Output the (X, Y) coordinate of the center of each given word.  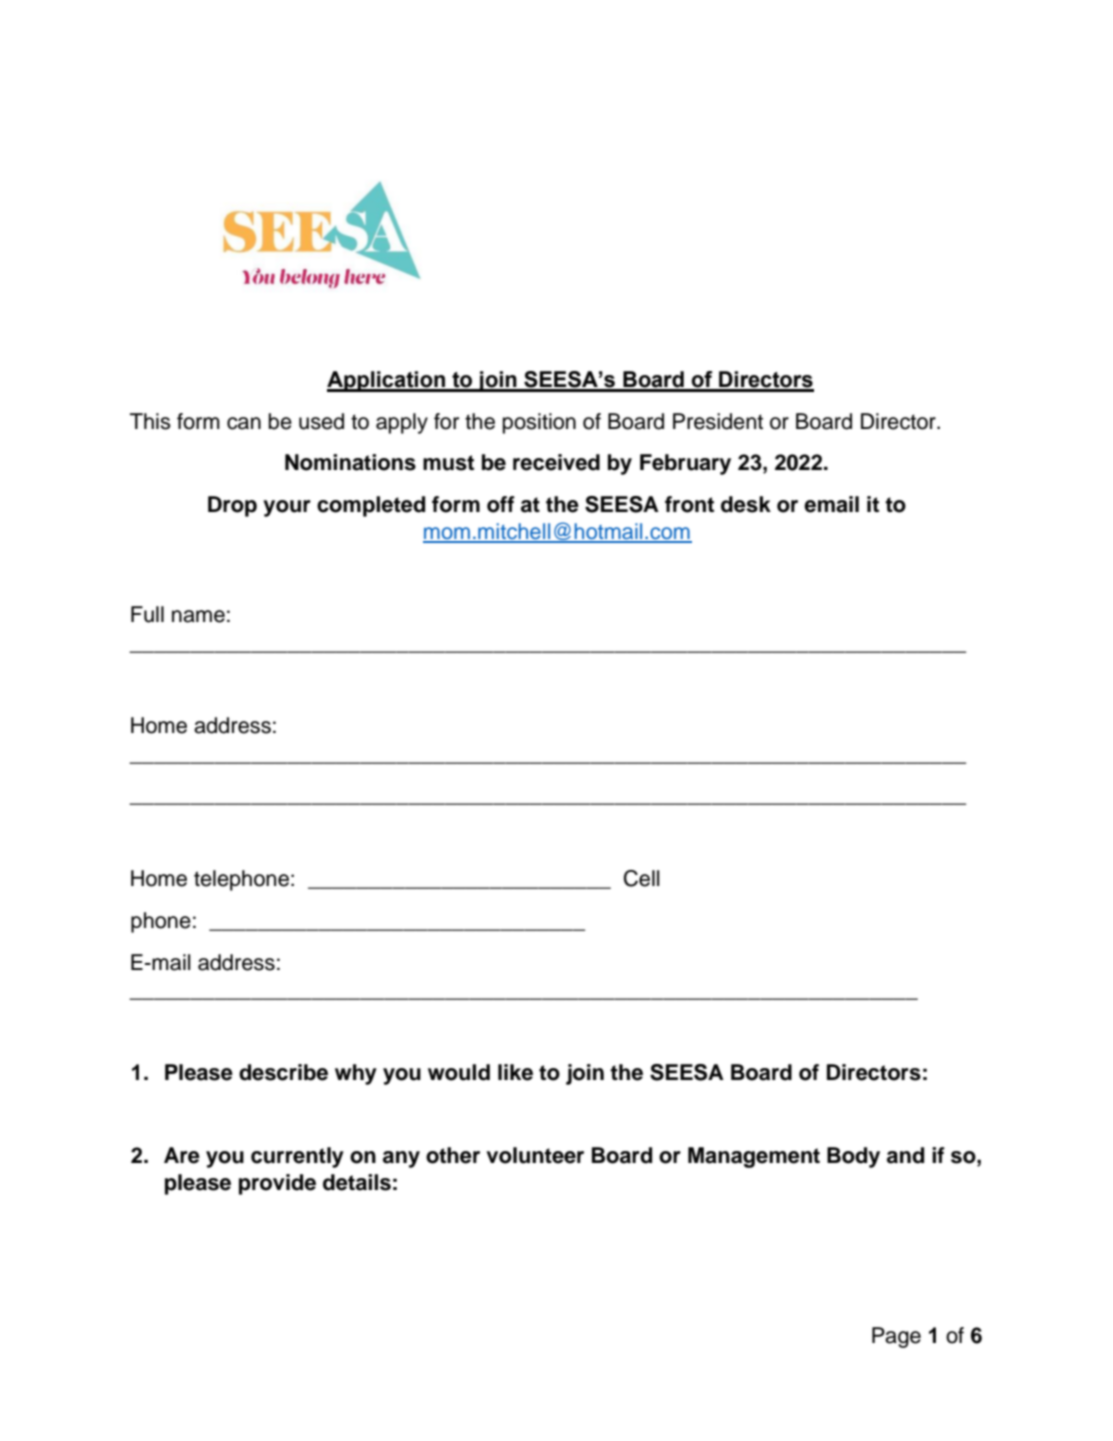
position (539, 423)
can (244, 423)
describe (283, 1072)
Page (896, 1337)
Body (853, 1157)
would (459, 1072)
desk (746, 504)
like (515, 1072)
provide (277, 1184)
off (501, 504)
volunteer (535, 1155)
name (198, 616)
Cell (641, 878)
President (718, 421)
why (356, 1074)
